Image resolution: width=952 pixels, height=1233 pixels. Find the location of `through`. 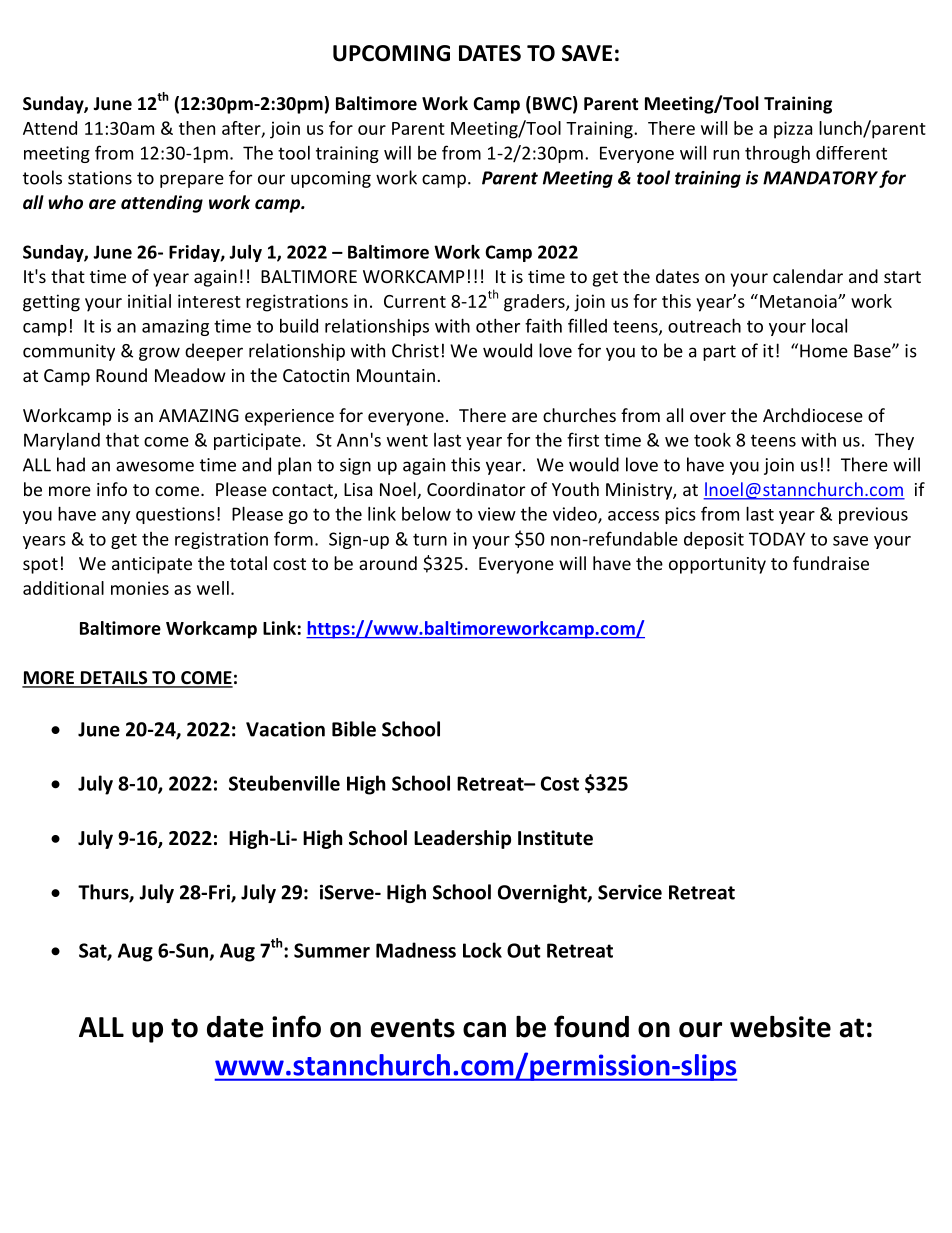

through is located at coordinates (777, 154).
